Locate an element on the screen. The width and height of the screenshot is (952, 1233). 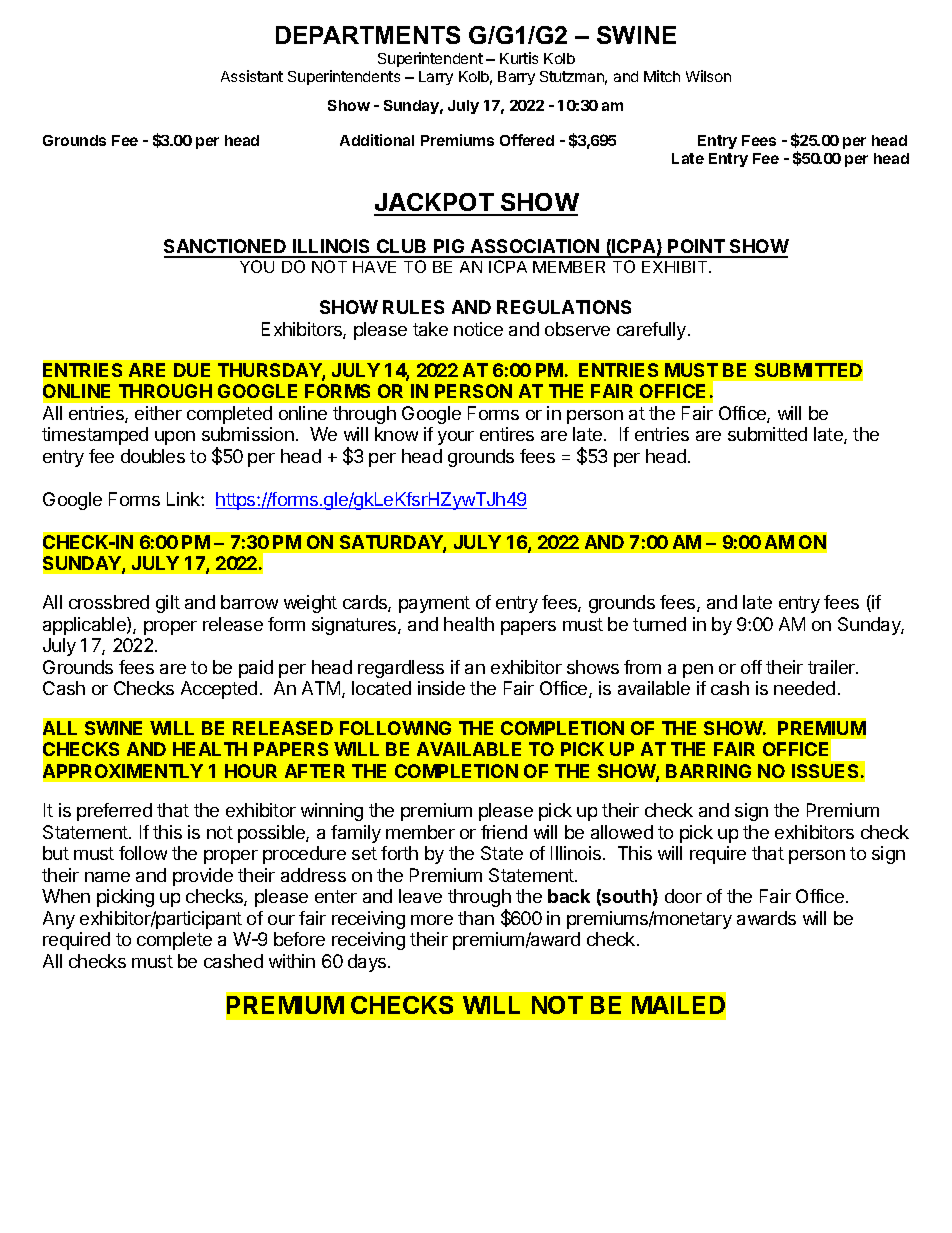
take is located at coordinates (430, 329).
